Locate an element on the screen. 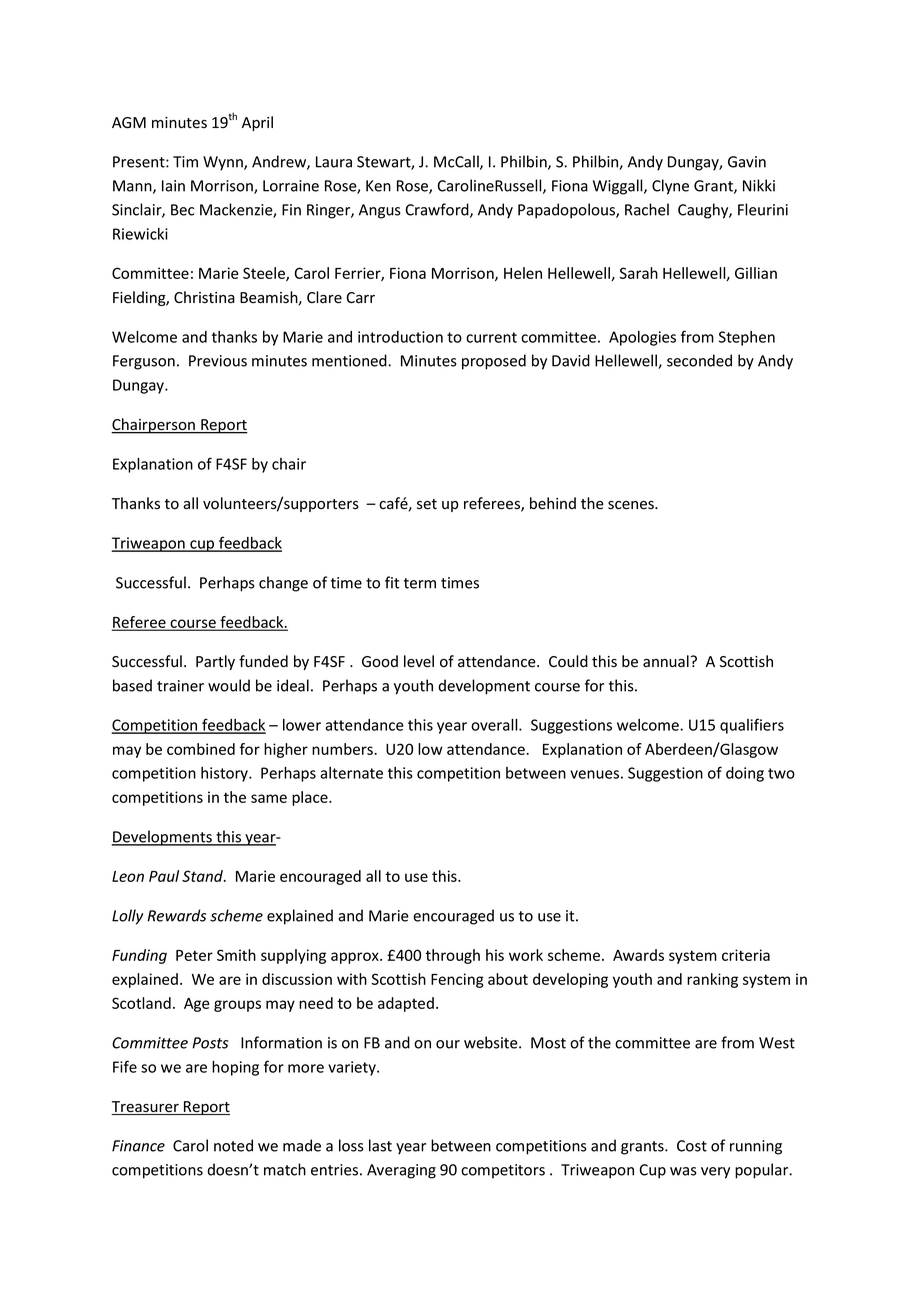 This screenshot has width=924, height=1308. Gavin is located at coordinates (747, 162).
